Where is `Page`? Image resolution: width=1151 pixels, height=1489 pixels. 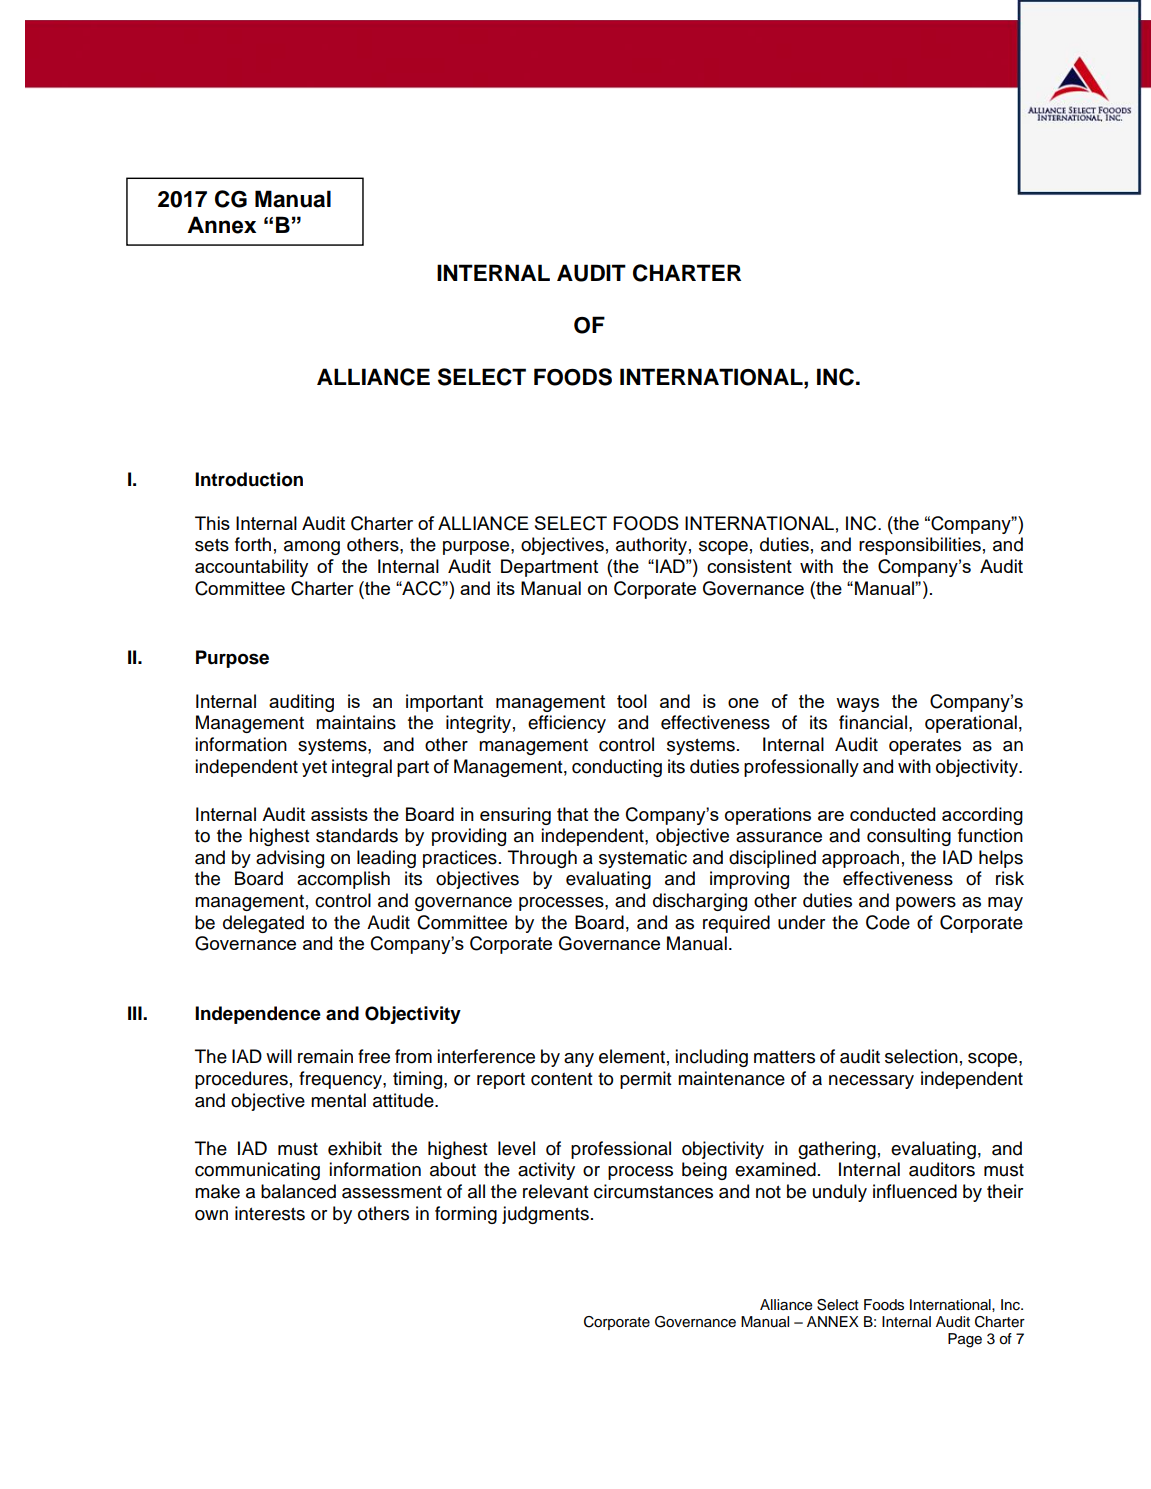 Page is located at coordinates (965, 1340).
